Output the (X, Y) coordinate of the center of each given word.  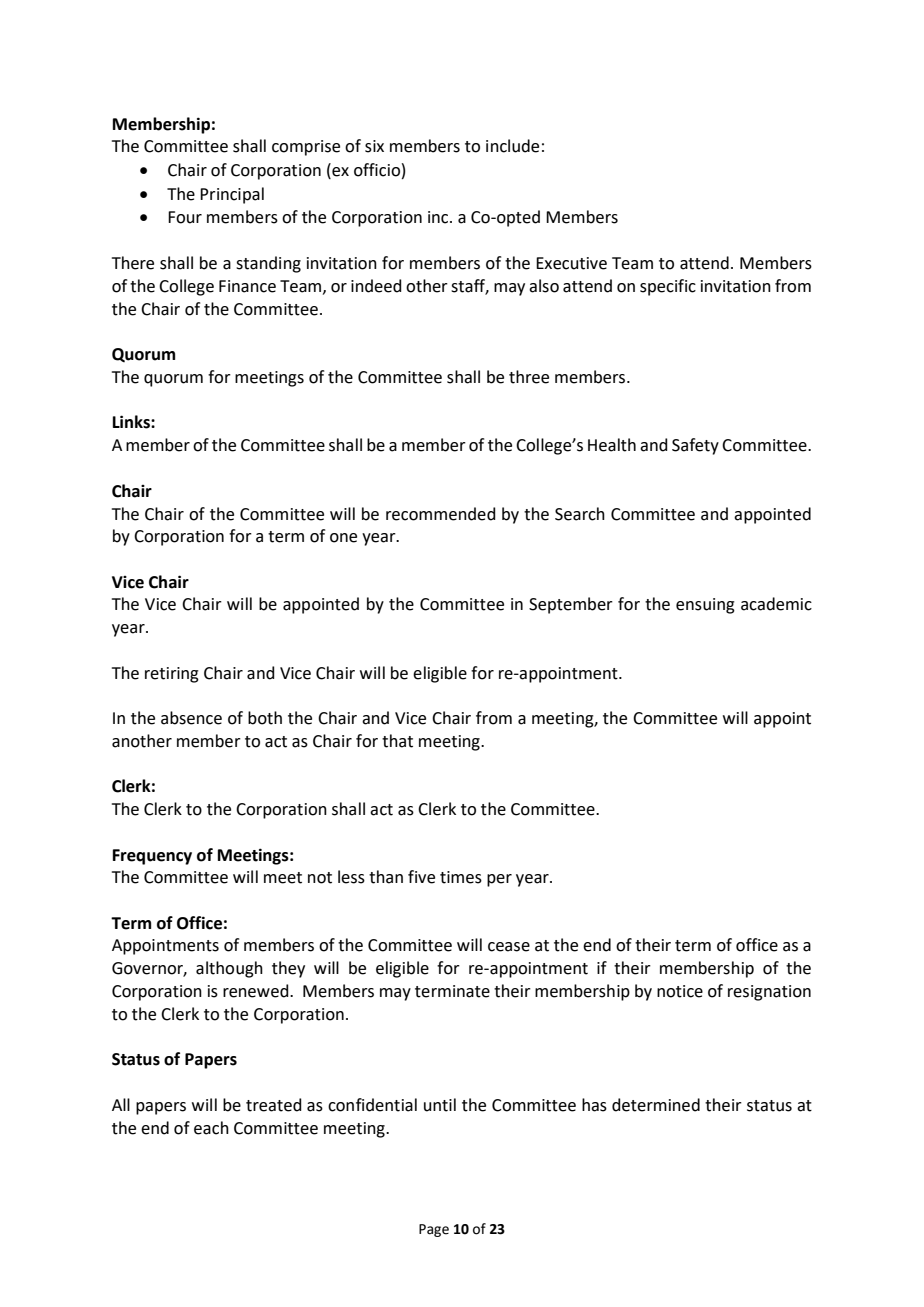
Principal (232, 195)
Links (132, 422)
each (211, 1128)
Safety (695, 446)
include (512, 146)
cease (509, 947)
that (397, 741)
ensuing (705, 606)
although (229, 969)
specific (668, 287)
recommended (441, 514)
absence (191, 718)
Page (434, 1230)
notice (680, 991)
